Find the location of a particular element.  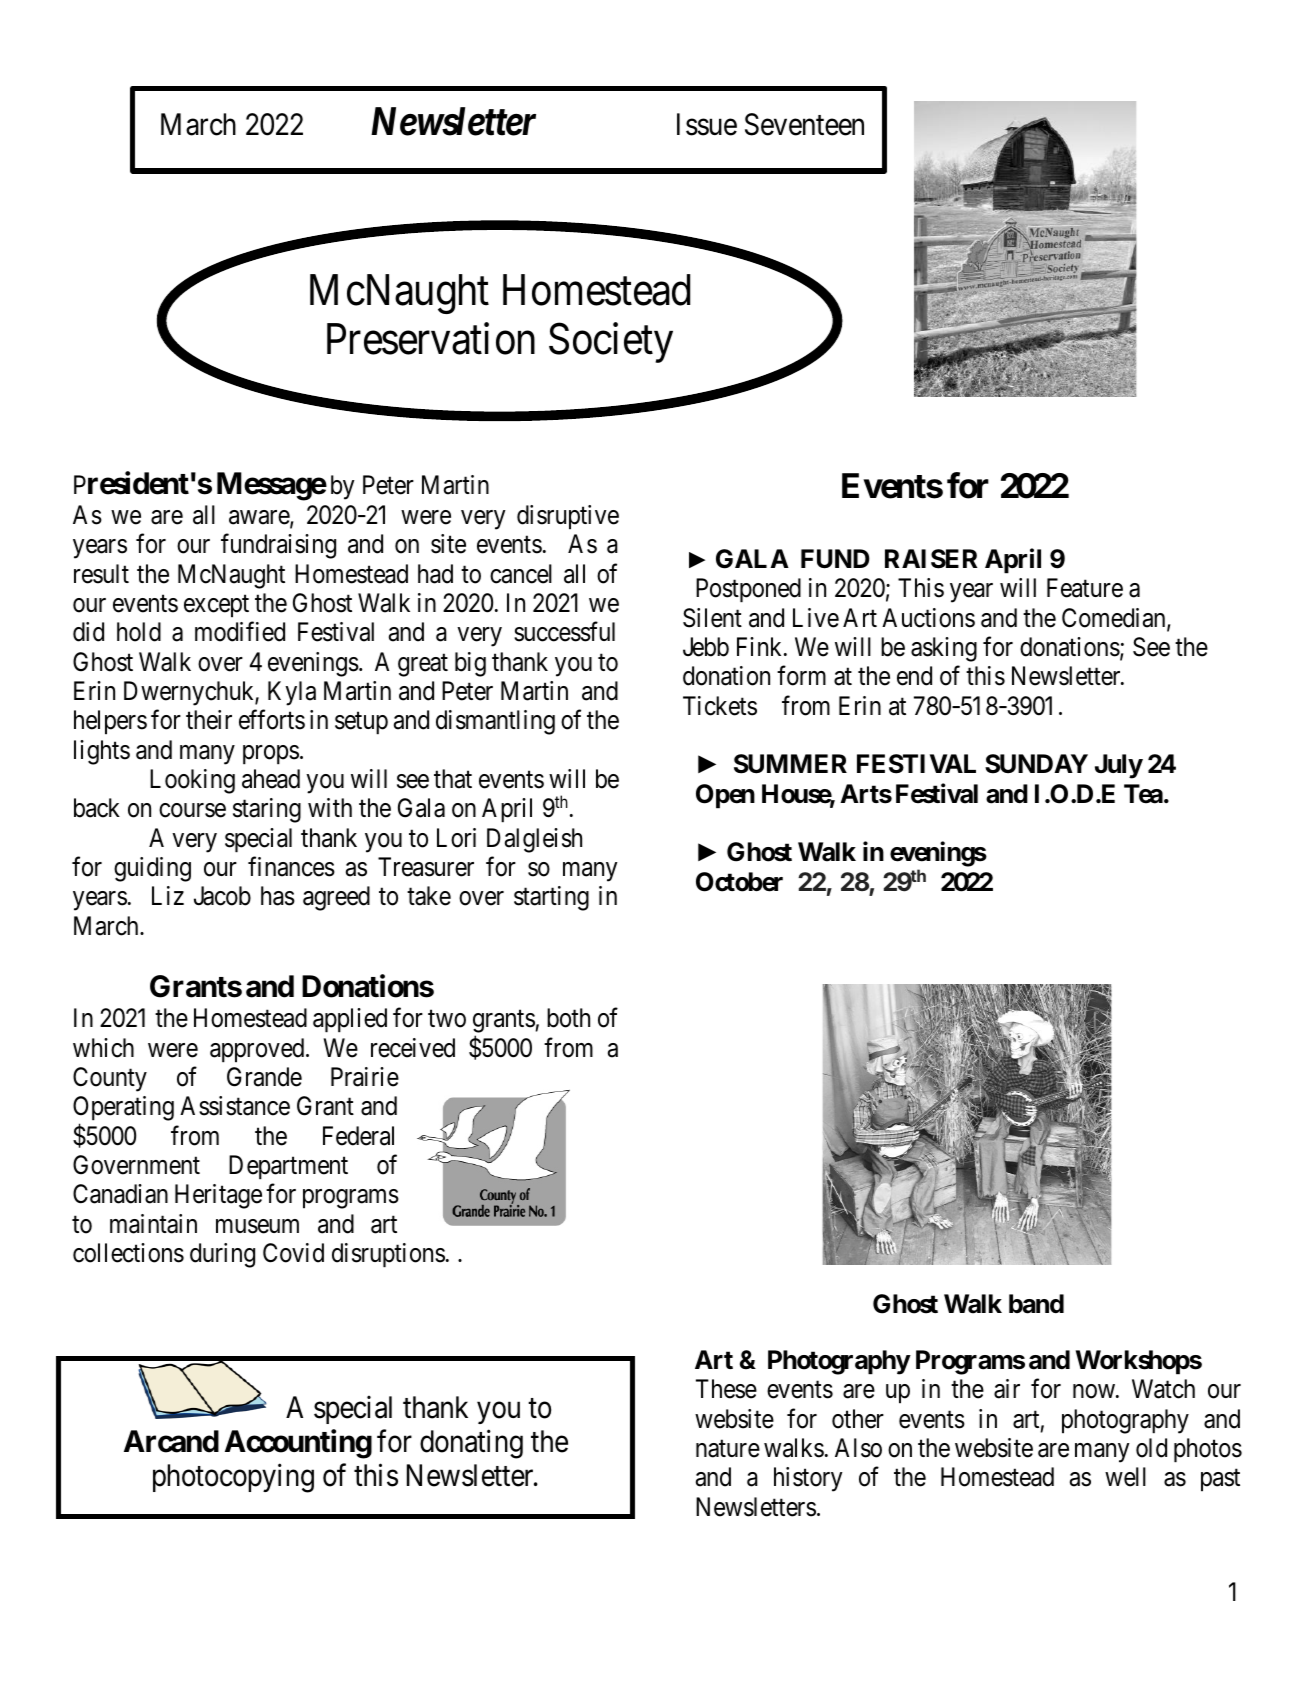

except is located at coordinates (216, 606).
